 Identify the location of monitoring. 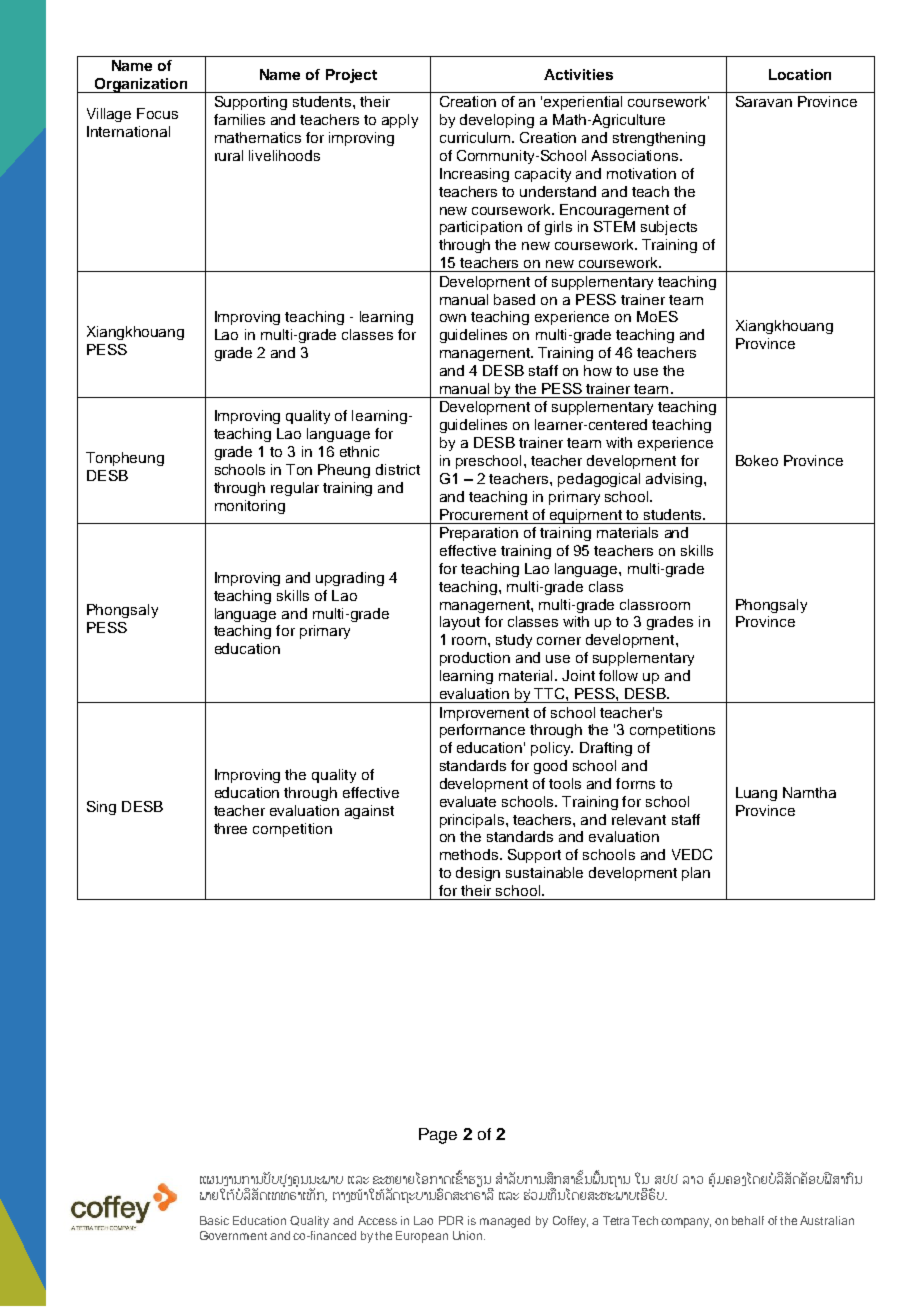
(250, 507).
